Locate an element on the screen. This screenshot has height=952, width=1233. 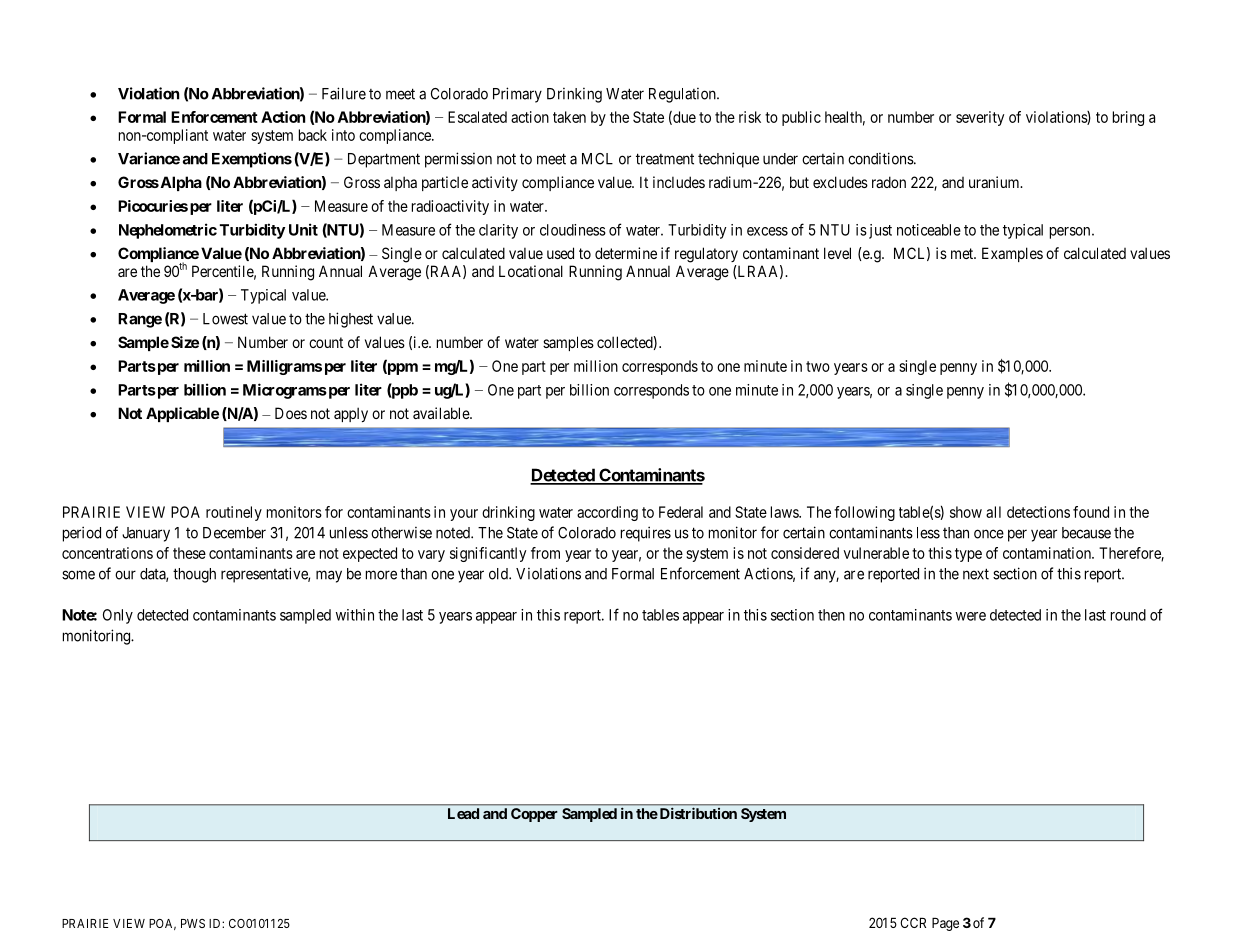
back is located at coordinates (313, 135).
